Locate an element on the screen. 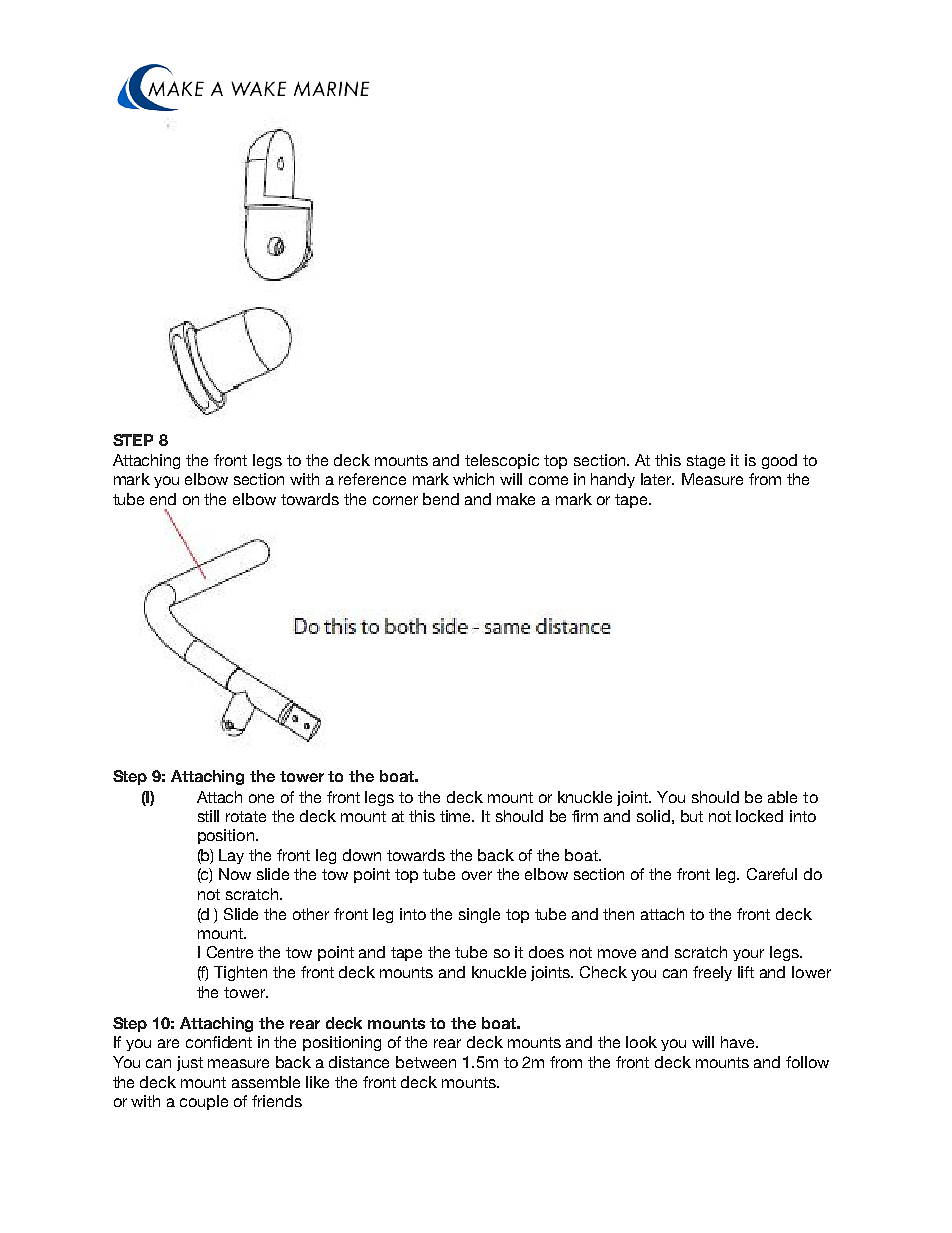 The height and width of the screenshot is (1233, 952). assemble is located at coordinates (266, 1082).
